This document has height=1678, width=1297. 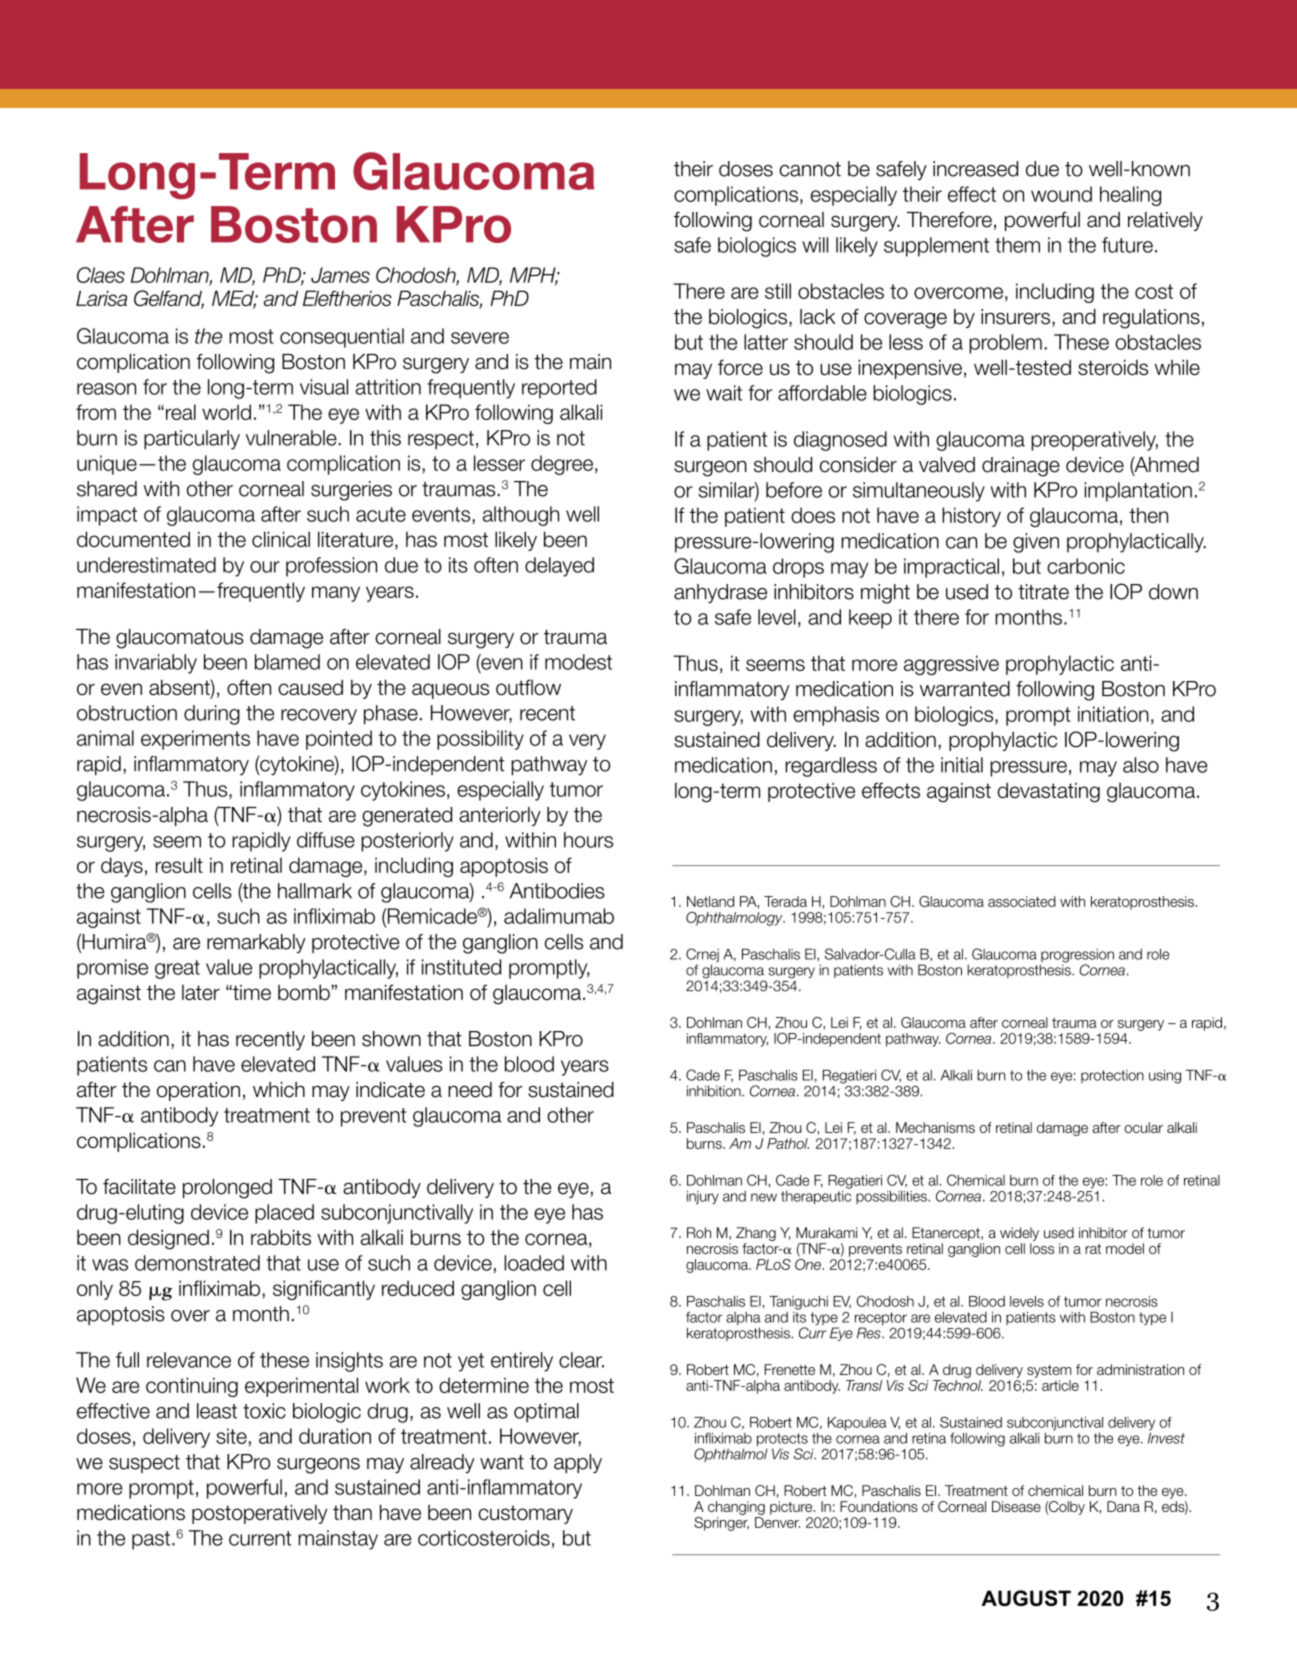 I want to click on postoperatively, so click(x=259, y=1514).
